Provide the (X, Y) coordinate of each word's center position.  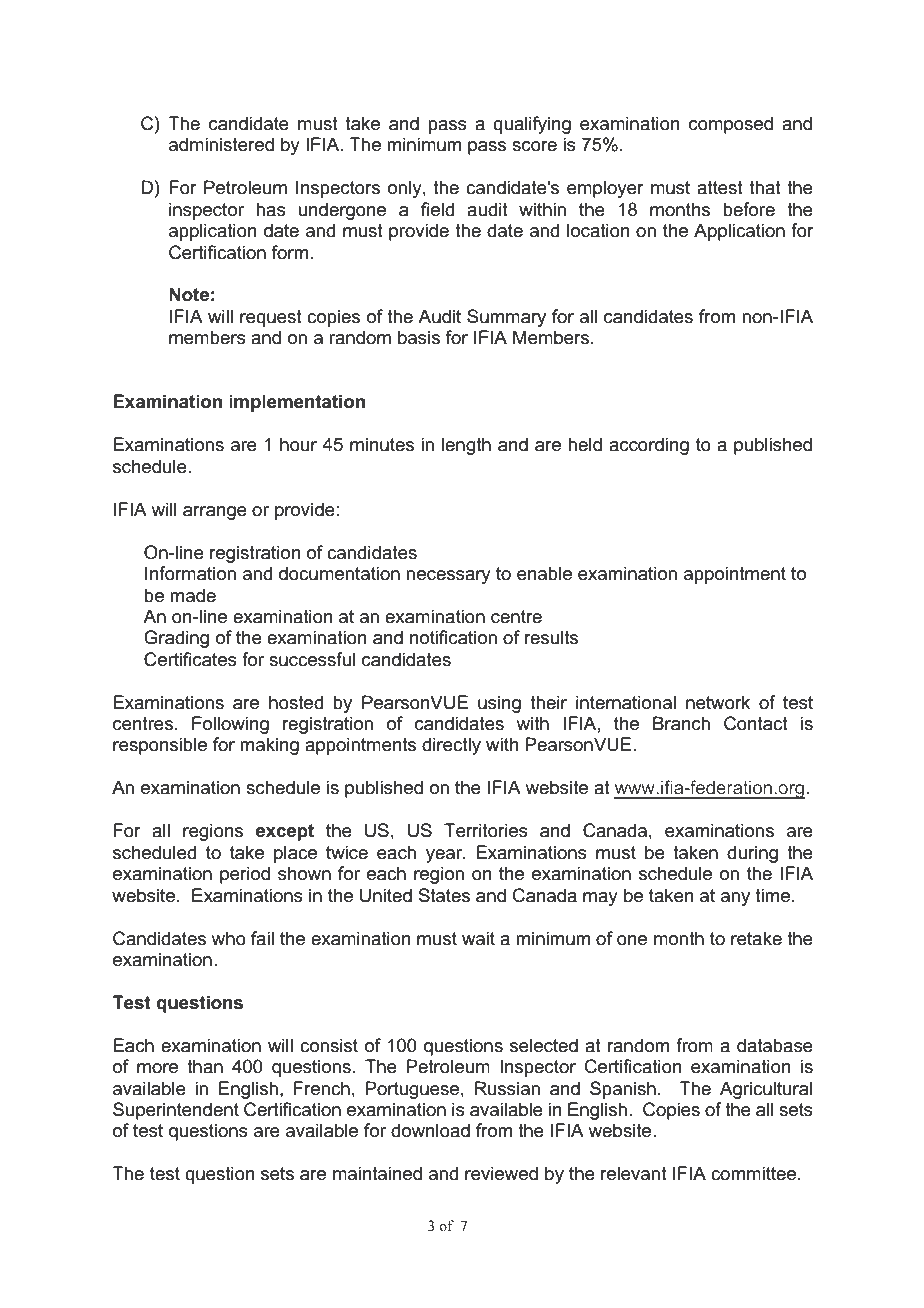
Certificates (190, 659)
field (437, 209)
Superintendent (176, 1111)
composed (731, 125)
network (718, 702)
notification (453, 637)
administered (221, 144)
